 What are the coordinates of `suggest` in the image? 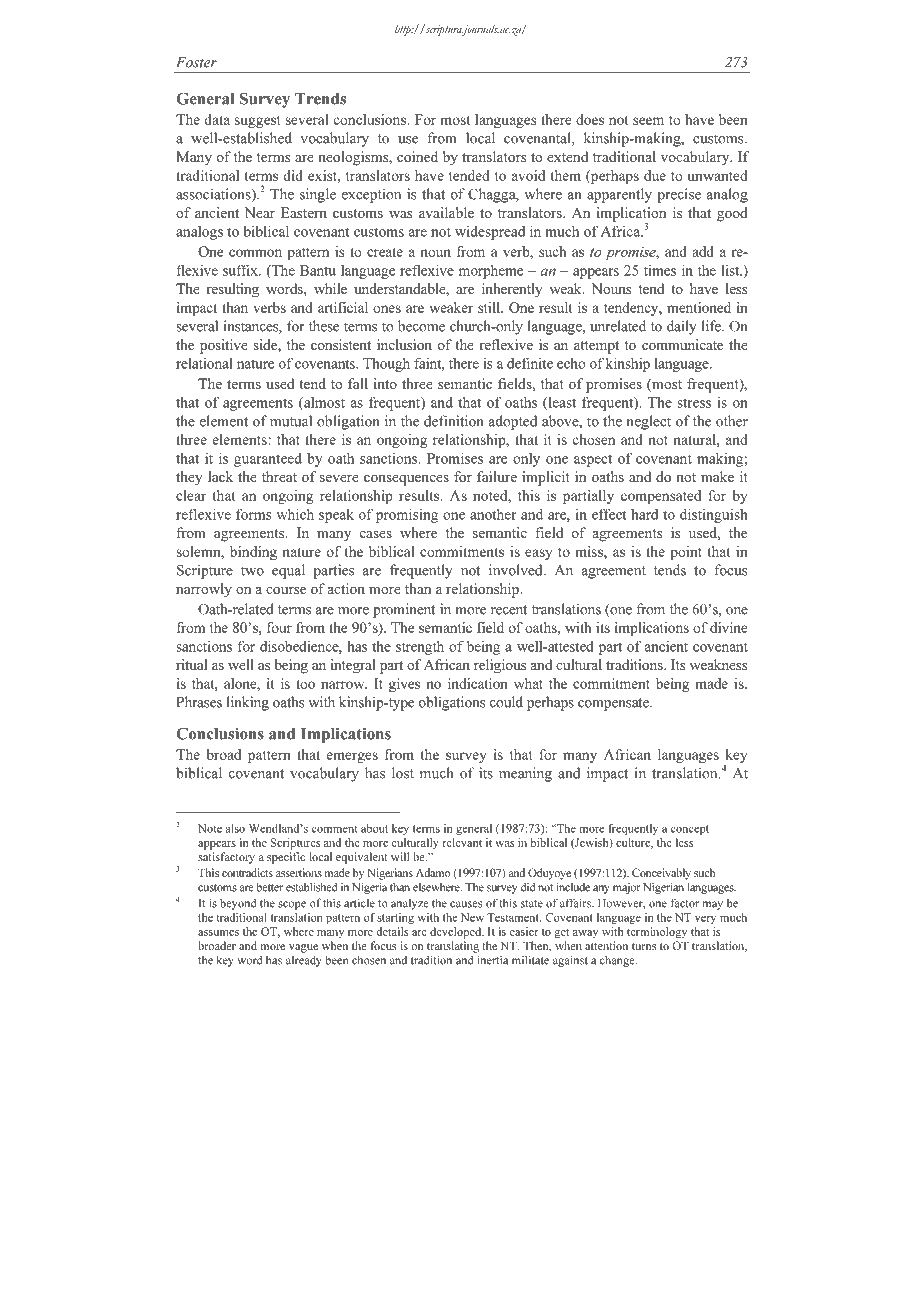 It's located at (258, 122).
